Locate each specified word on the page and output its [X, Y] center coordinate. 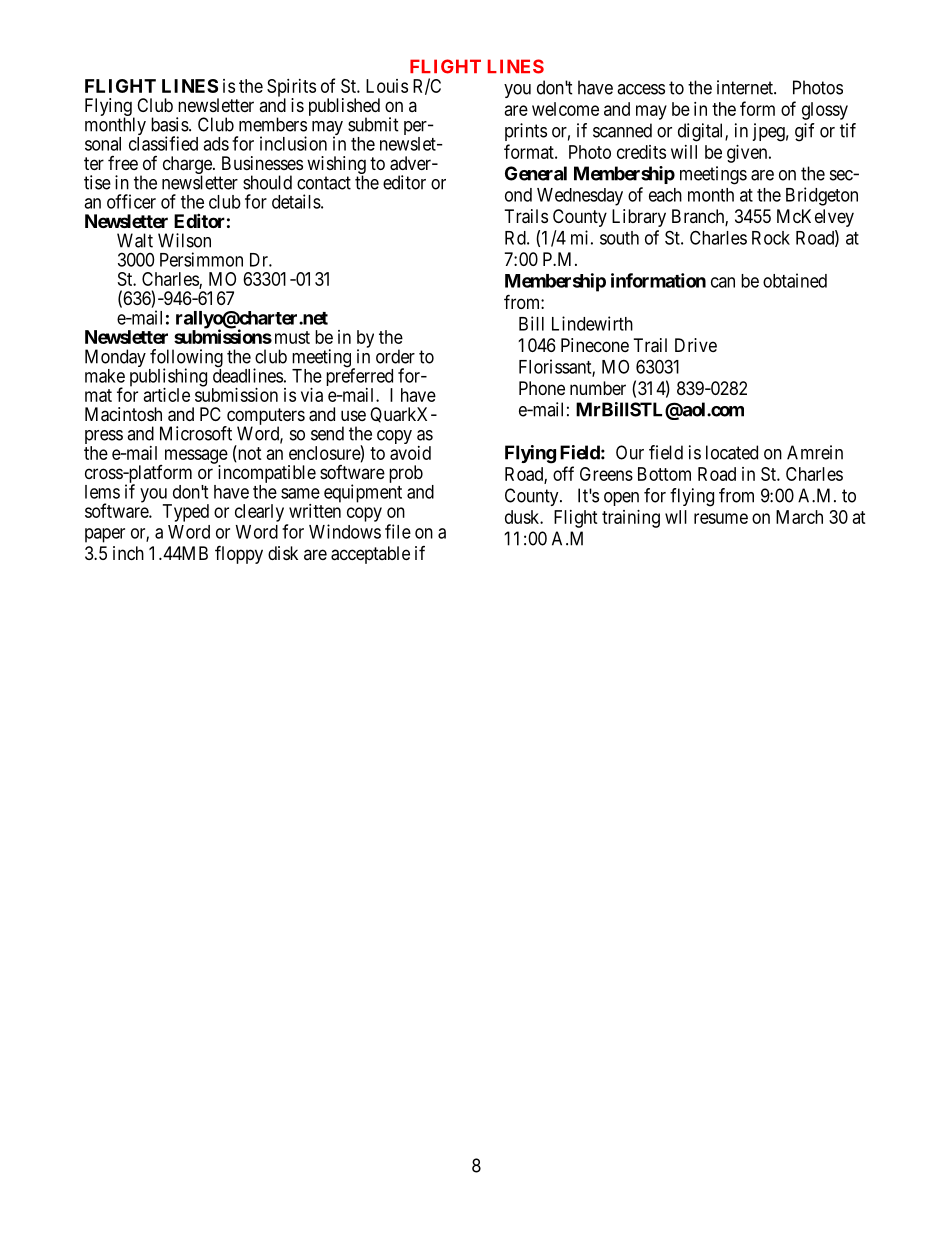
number [598, 388]
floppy [239, 554]
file [398, 531]
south [619, 238]
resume [721, 518]
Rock [771, 238]
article [167, 395]
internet [746, 87]
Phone [542, 388]
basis [170, 124]
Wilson [184, 240]
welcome [565, 109]
